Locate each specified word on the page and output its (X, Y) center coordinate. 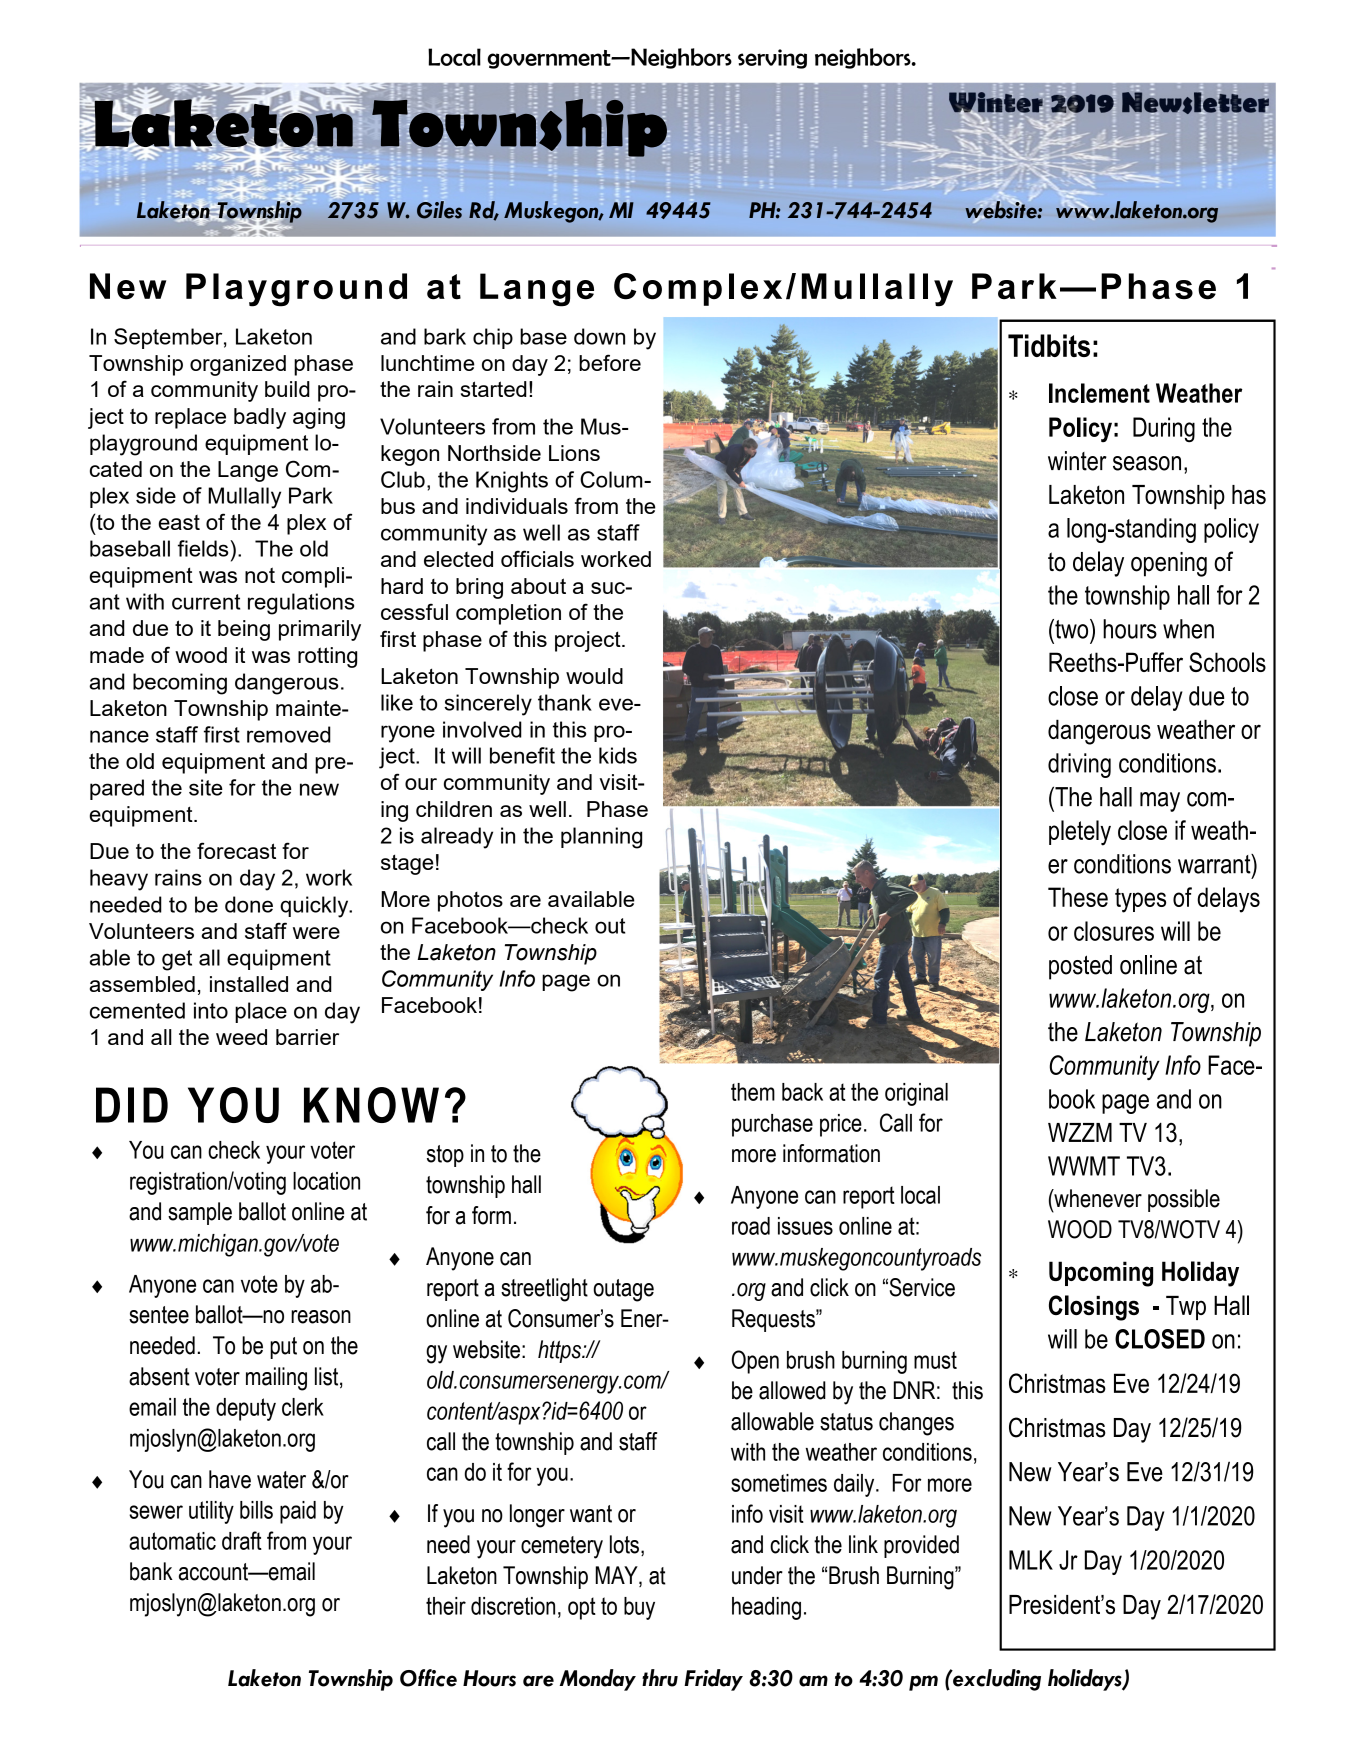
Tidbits (1049, 345)
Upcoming (1101, 1274)
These (1078, 897)
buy (639, 1608)
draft (242, 1540)
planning (601, 838)
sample (200, 1213)
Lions (574, 453)
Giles (439, 210)
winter (1077, 461)
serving (772, 59)
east (179, 522)
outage (623, 1290)
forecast (236, 850)
